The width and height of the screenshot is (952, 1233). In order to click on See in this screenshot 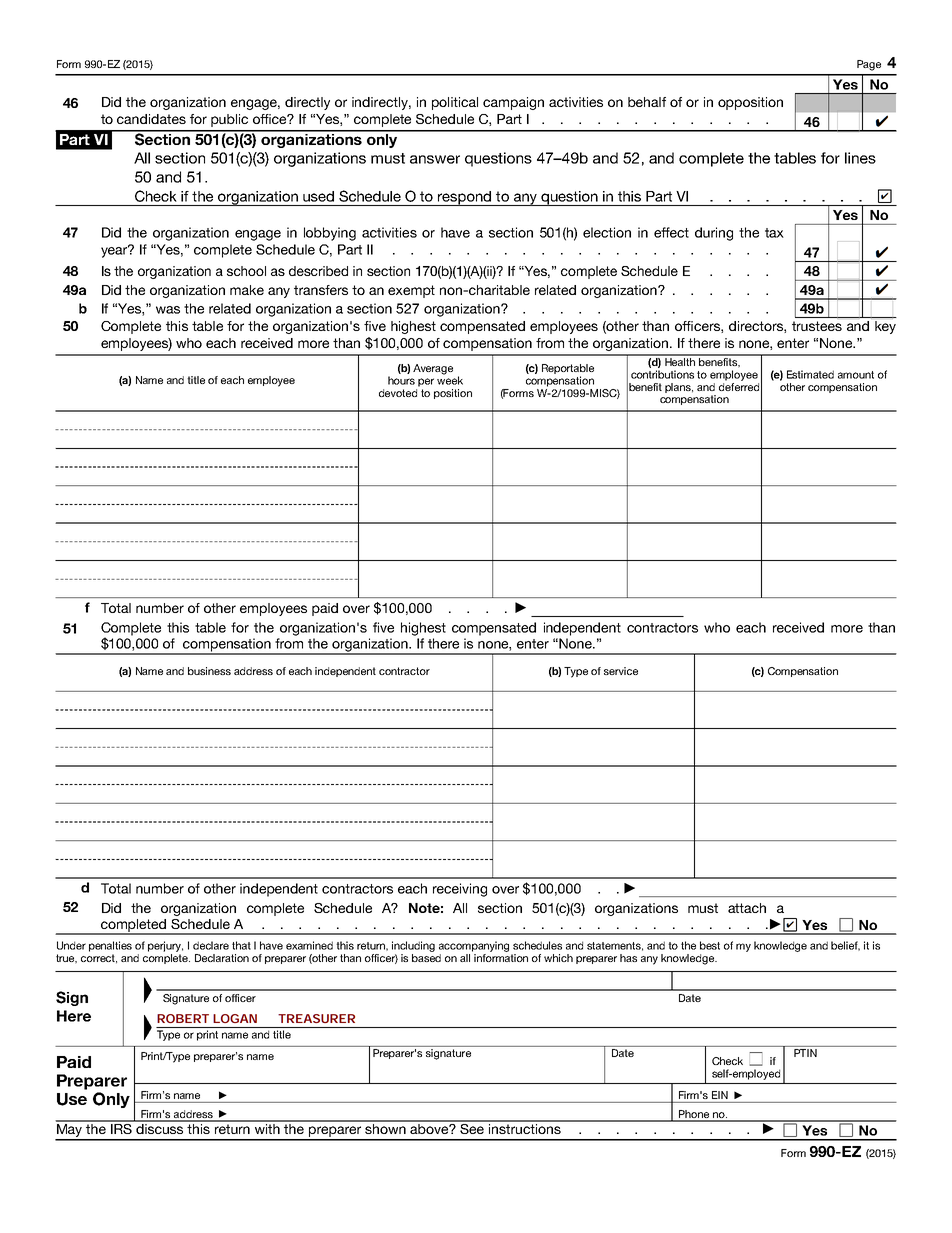, I will do `click(473, 1127)`.
